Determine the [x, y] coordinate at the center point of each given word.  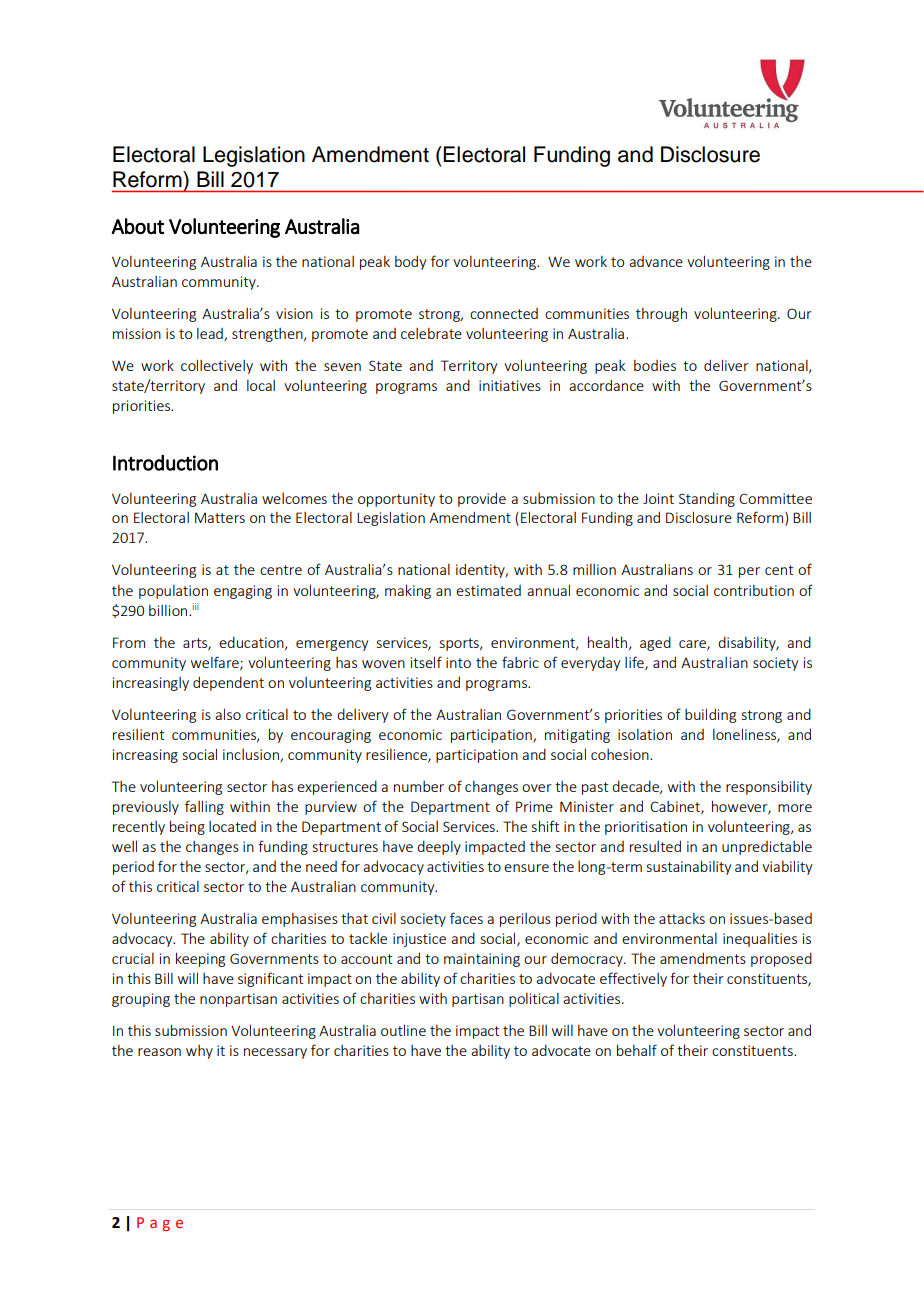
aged [655, 643]
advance [656, 261]
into [458, 662]
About [138, 226]
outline [403, 1030]
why [199, 1052]
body [410, 262]
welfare [216, 663]
